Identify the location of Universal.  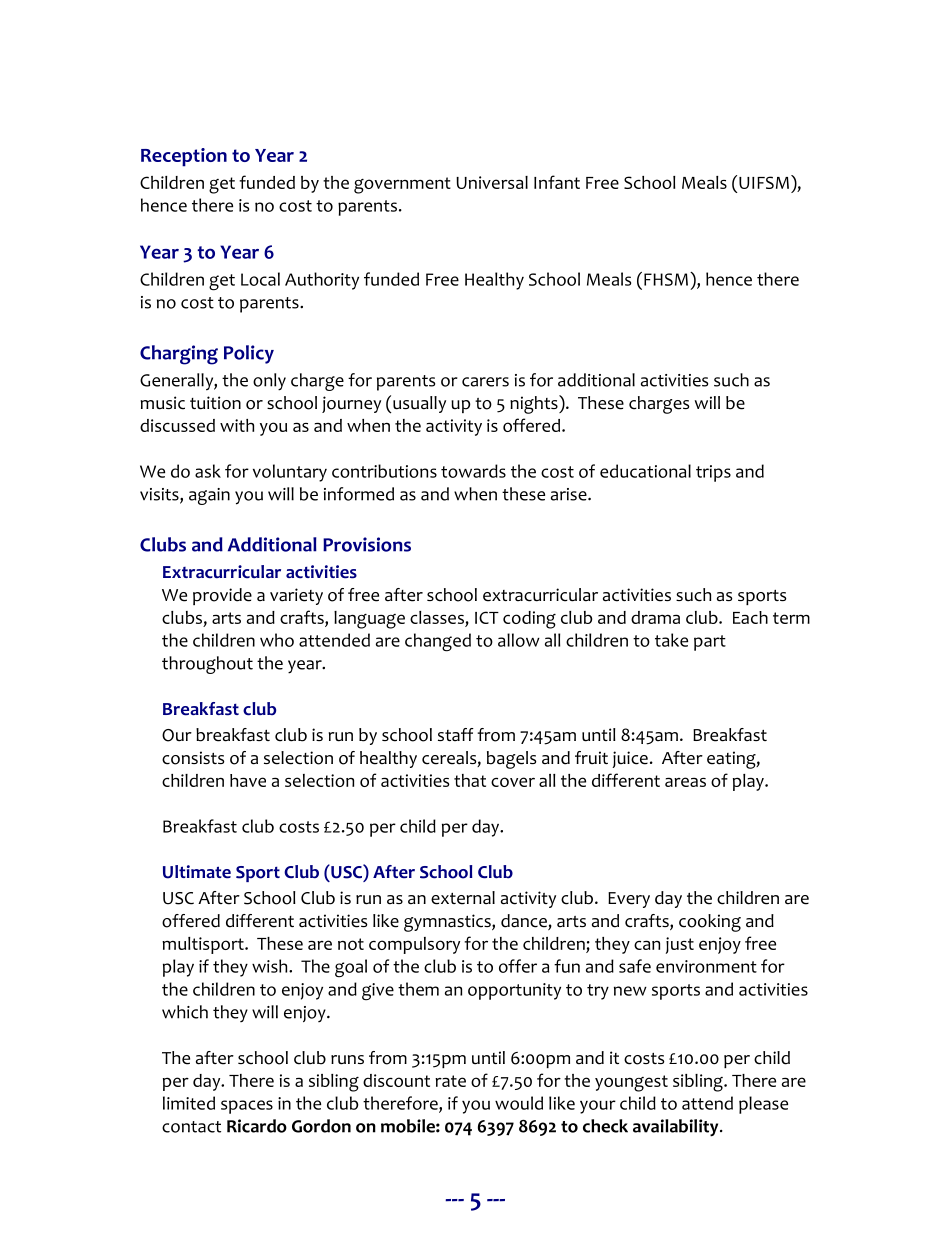
(492, 182).
